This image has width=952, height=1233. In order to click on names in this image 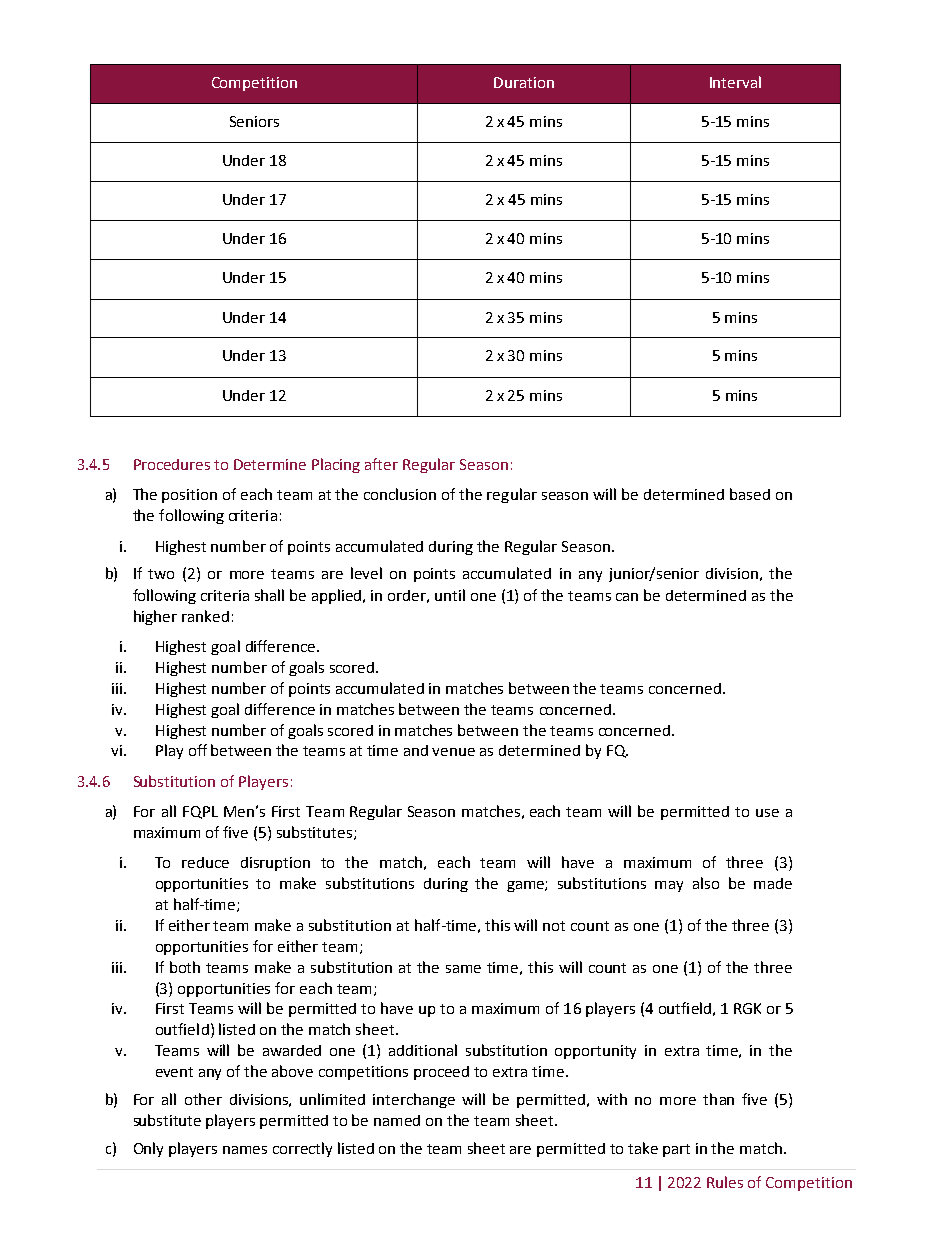, I will do `click(245, 1150)`.
